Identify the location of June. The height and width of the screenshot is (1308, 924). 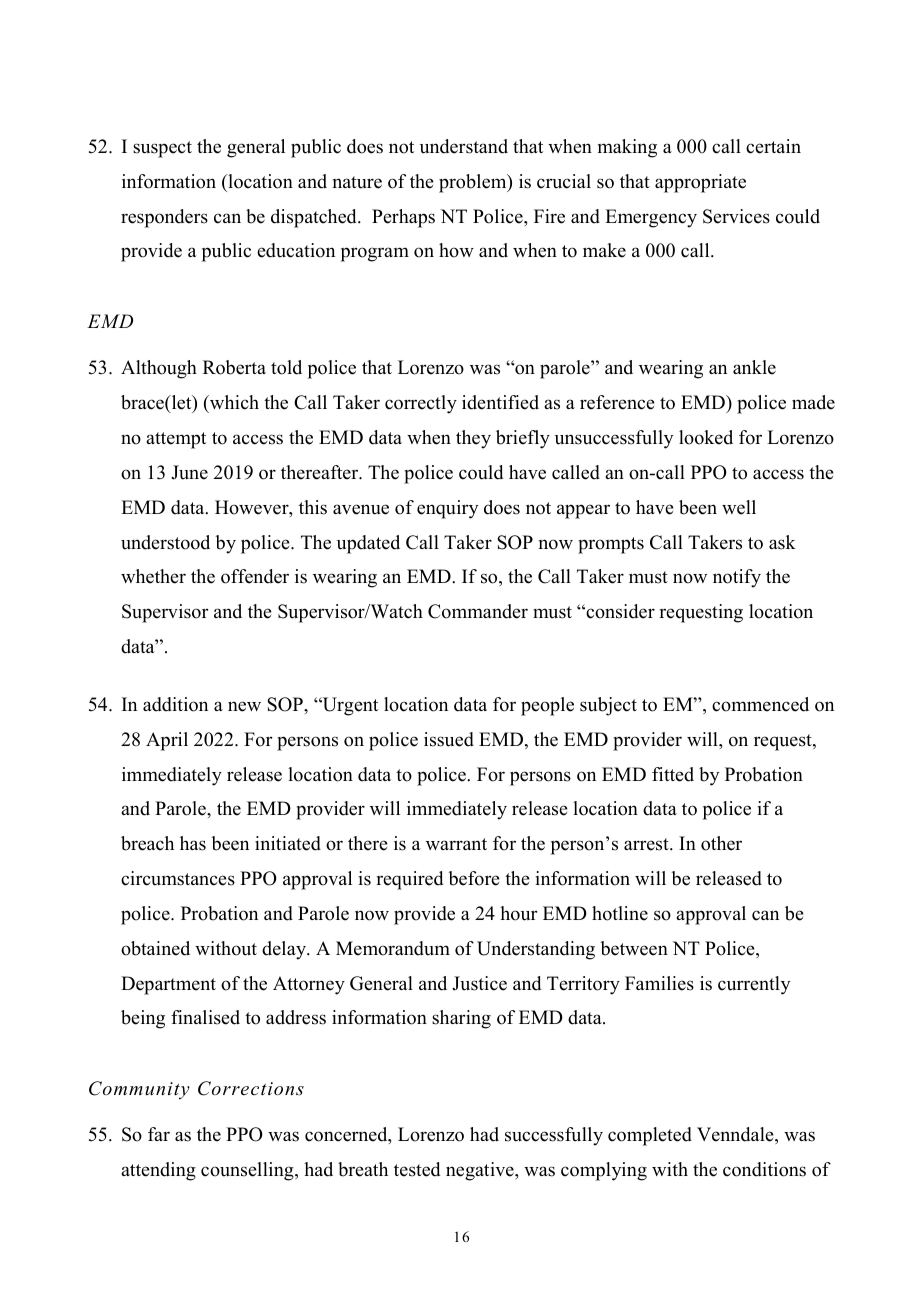
(189, 472).
